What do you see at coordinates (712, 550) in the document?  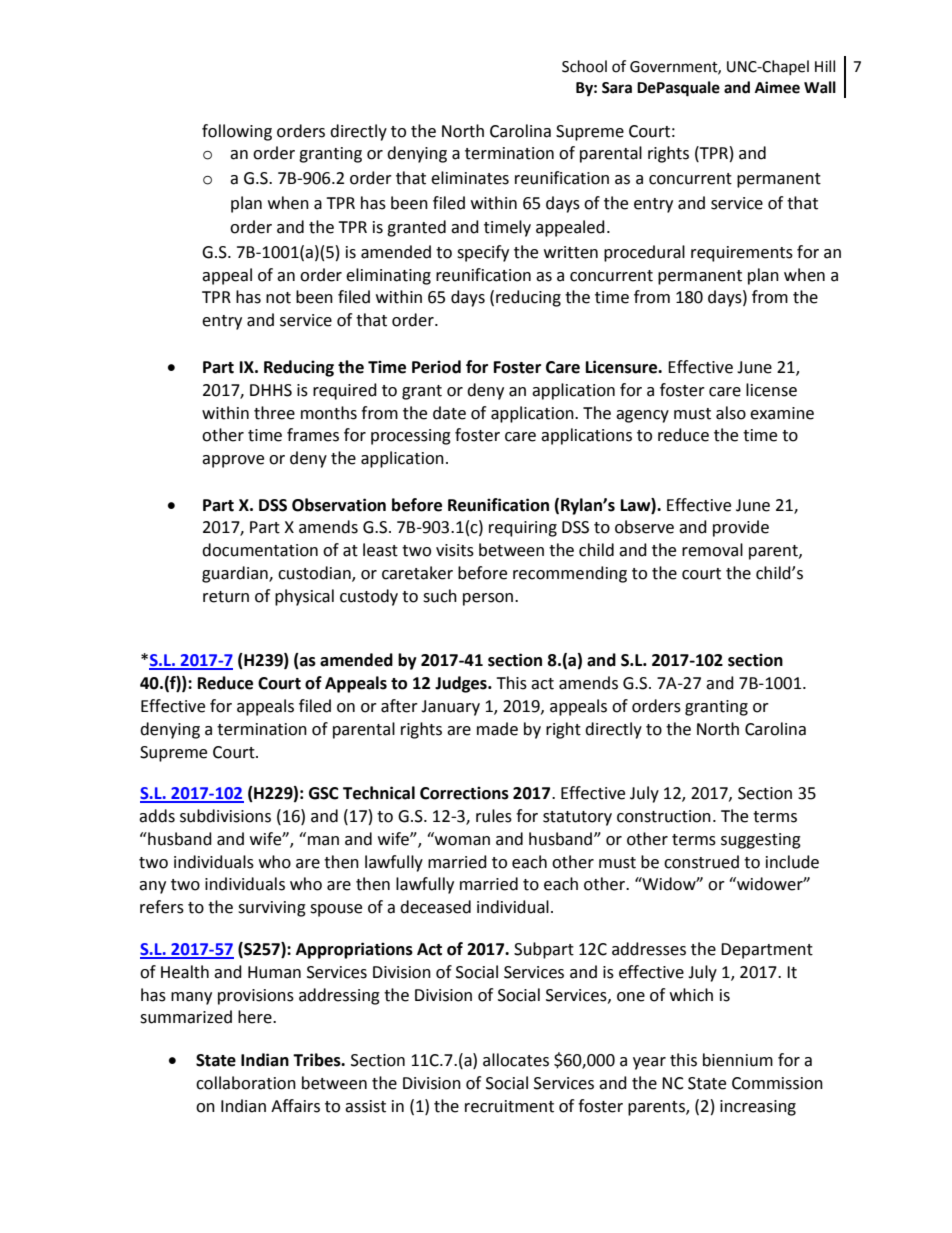 I see `removal` at bounding box center [712, 550].
